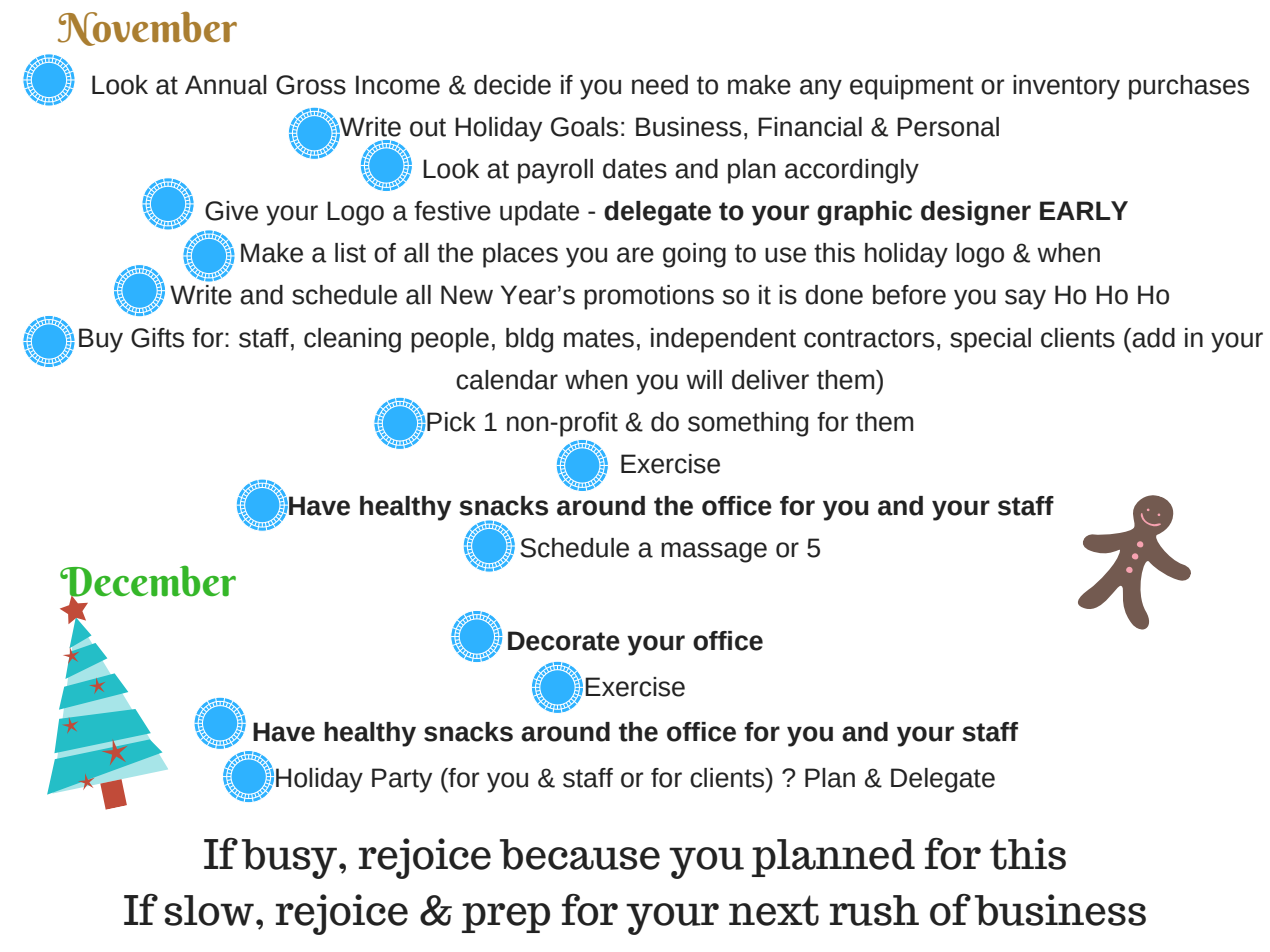  Describe the element at coordinates (660, 85) in the image. I see `need` at that location.
